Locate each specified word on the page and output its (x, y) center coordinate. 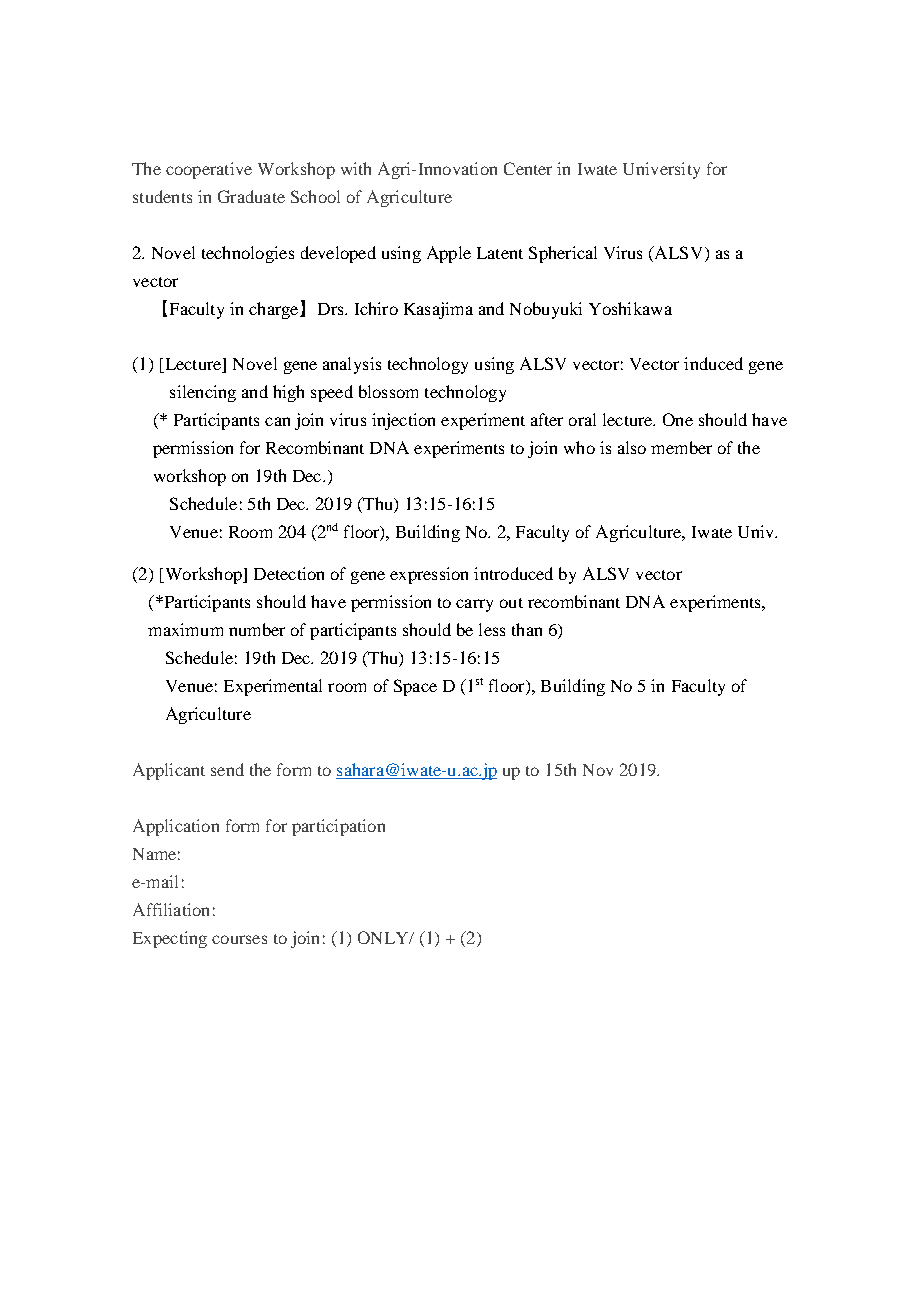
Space (415, 687)
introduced (513, 573)
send (227, 769)
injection (403, 421)
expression (429, 575)
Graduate (251, 196)
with (356, 168)
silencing (203, 393)
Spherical (563, 254)
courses (239, 939)
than (527, 629)
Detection (289, 573)
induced (713, 363)
